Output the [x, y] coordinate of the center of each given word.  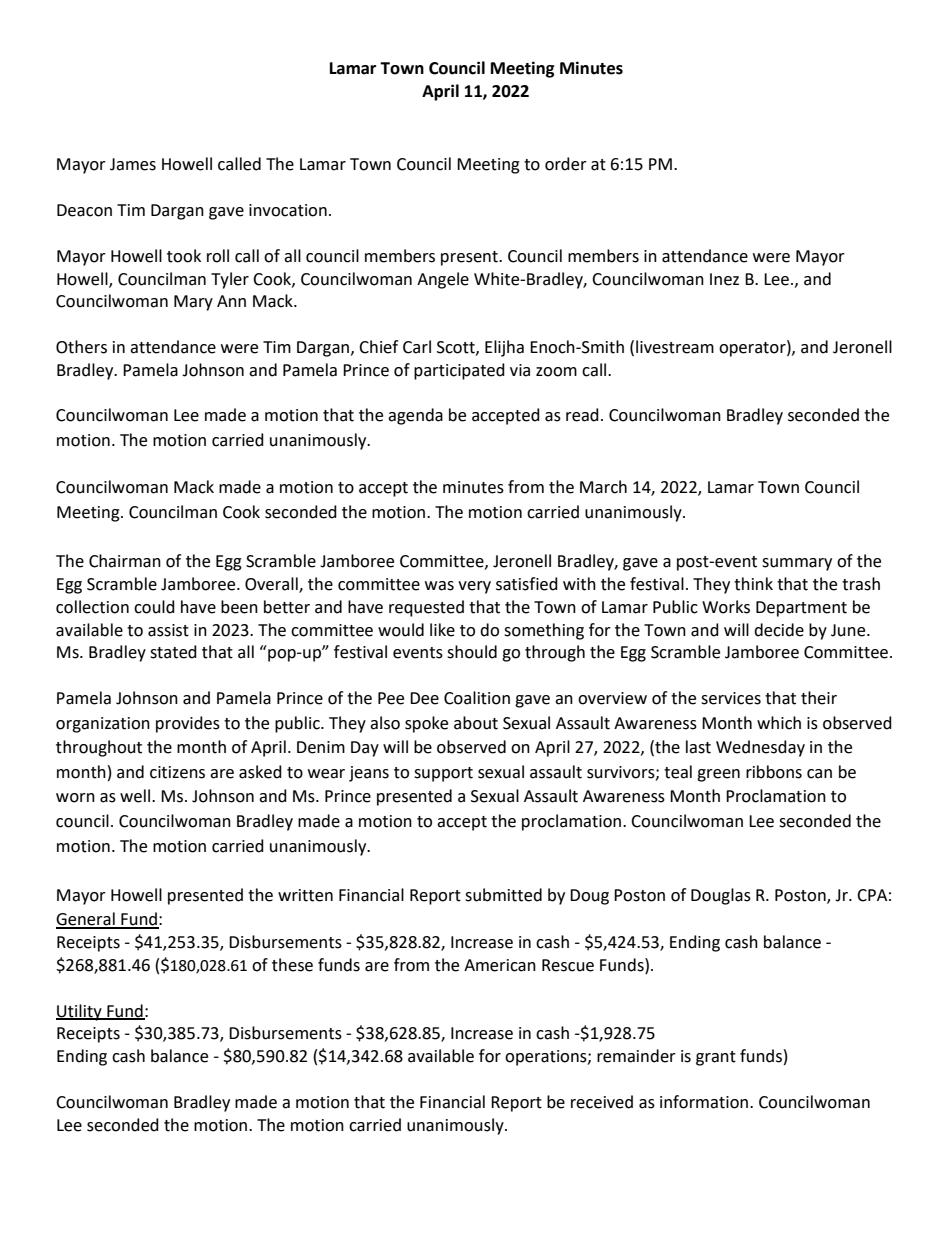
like [442, 630]
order [566, 164]
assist [168, 630]
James [133, 164]
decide [779, 630]
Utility [80, 1012]
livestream [675, 347]
